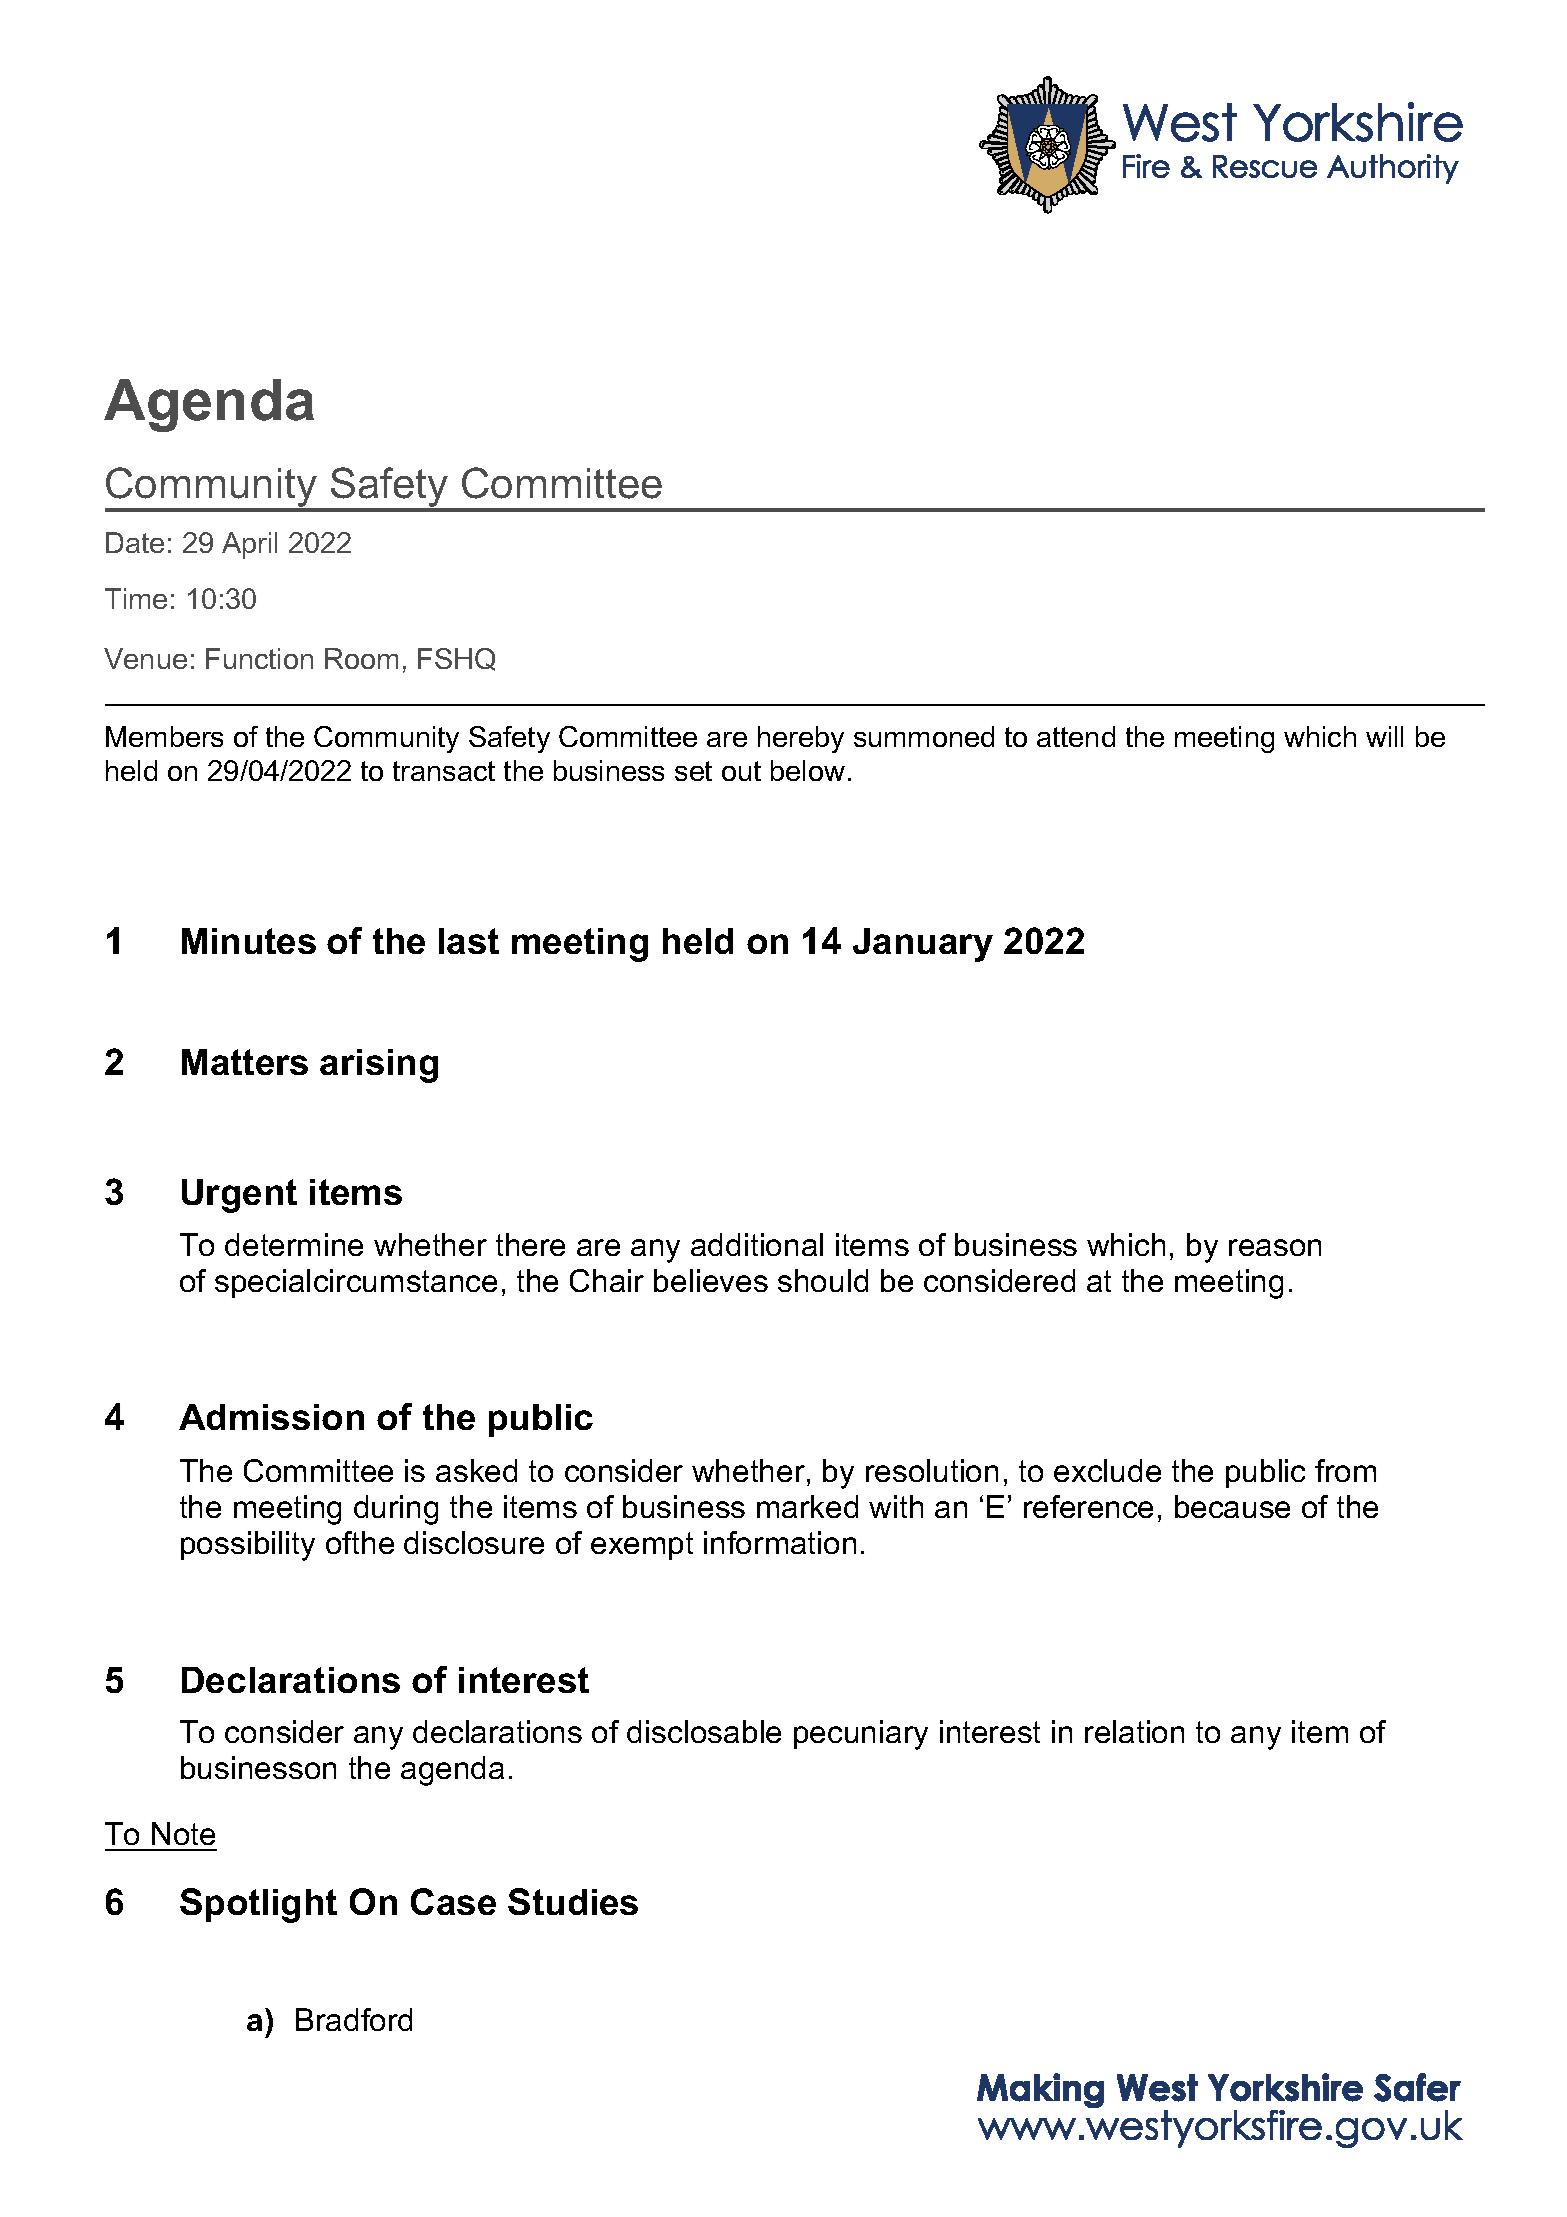  What do you see at coordinates (1384, 736) in the page?
I see `will` at bounding box center [1384, 736].
